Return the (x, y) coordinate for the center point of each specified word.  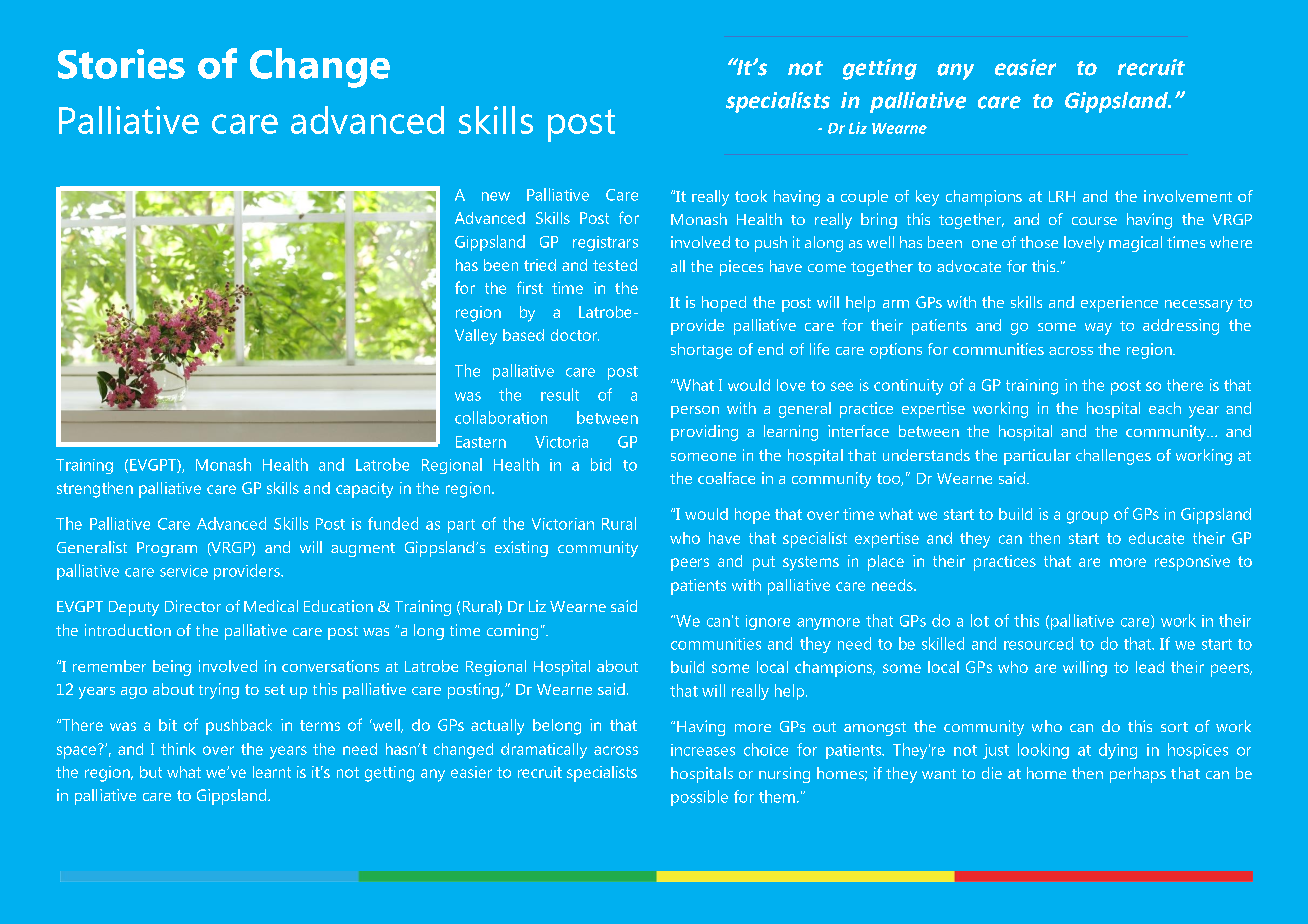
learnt (272, 772)
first (530, 287)
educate (1156, 538)
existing (521, 549)
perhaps (1138, 775)
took (751, 196)
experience (1119, 304)
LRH (1062, 196)
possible (699, 798)
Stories (121, 64)
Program (167, 549)
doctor (575, 335)
